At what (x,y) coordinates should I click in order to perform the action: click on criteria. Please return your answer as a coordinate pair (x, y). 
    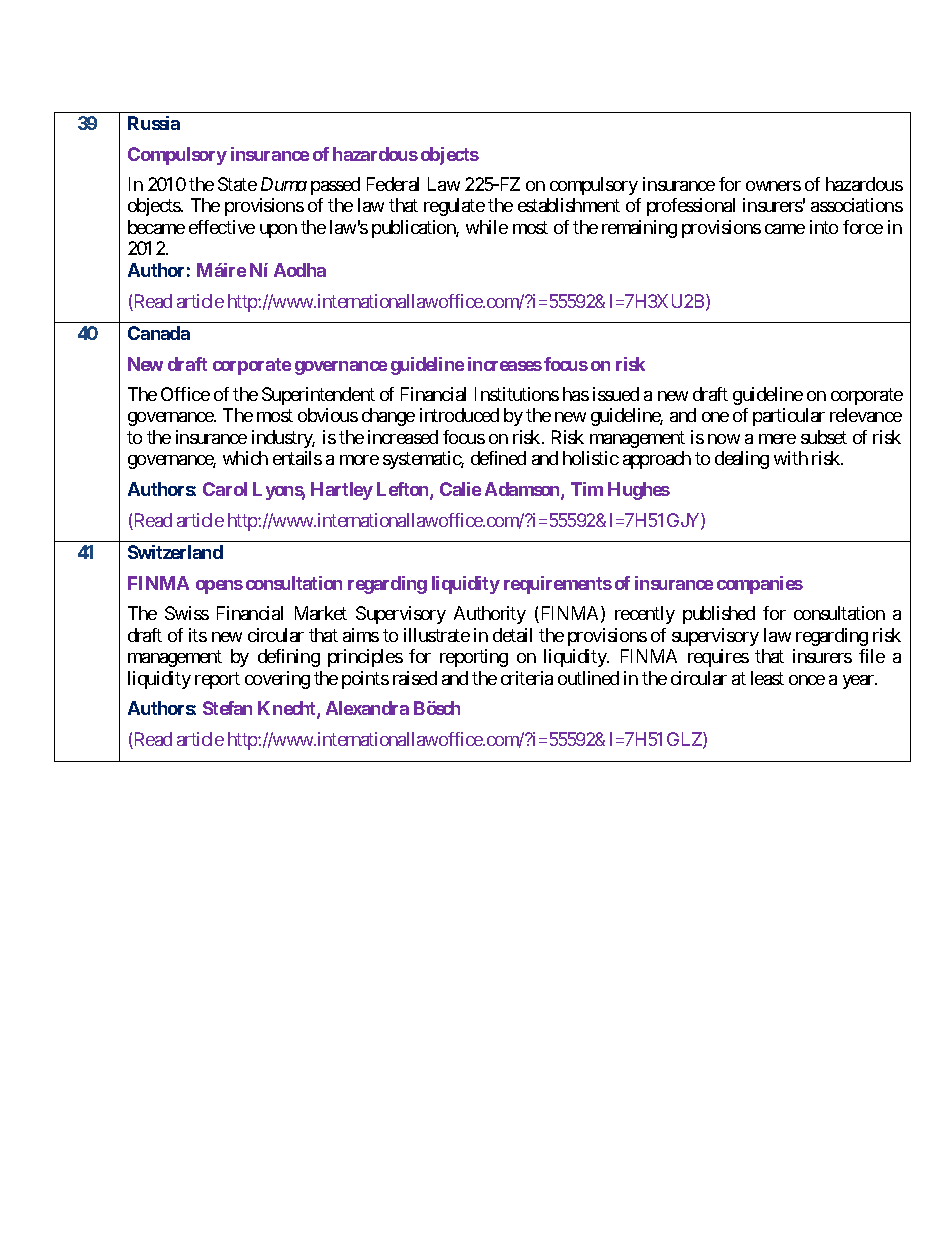
    Looking at the image, I should click on (527, 678).
